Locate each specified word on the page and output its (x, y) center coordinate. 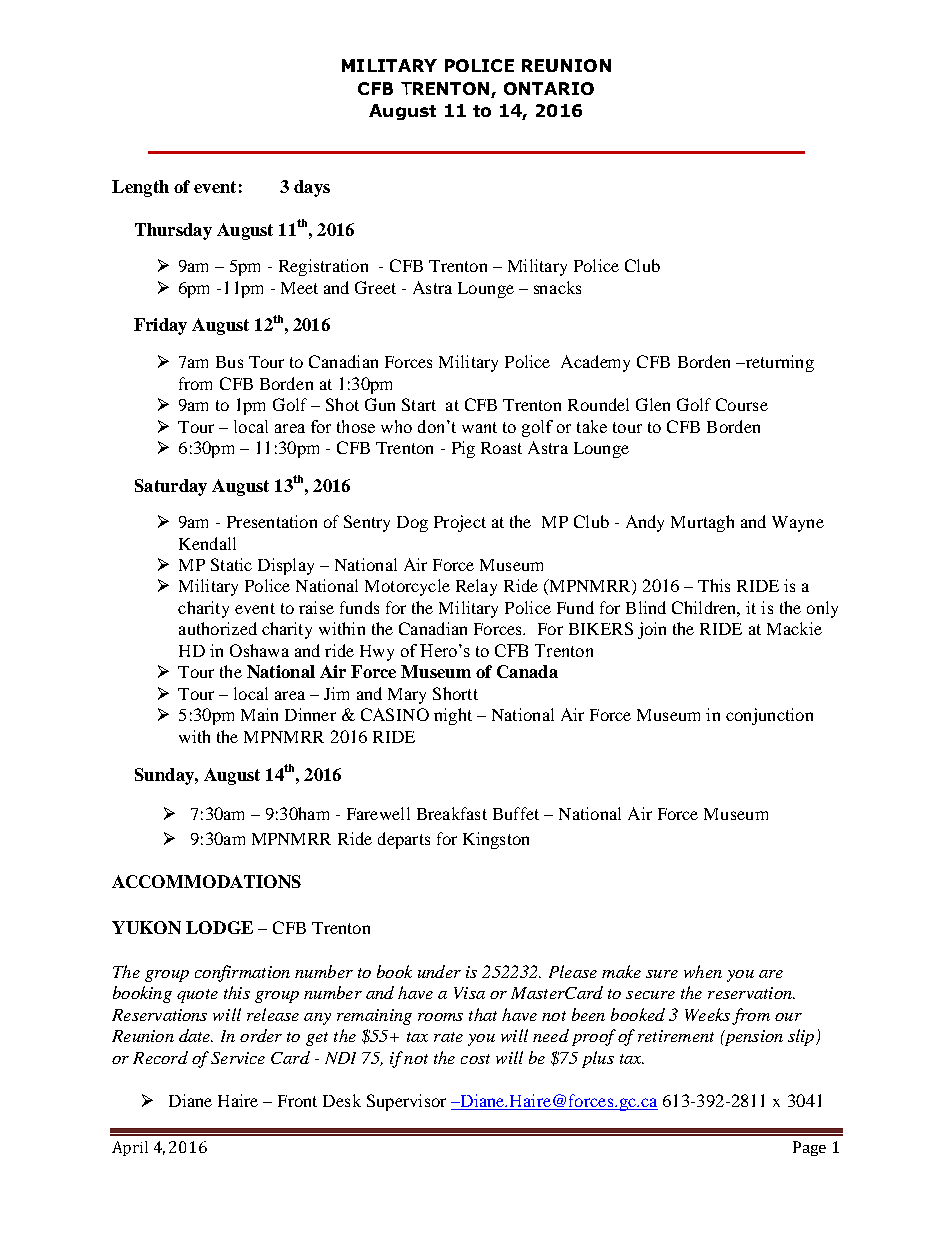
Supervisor (406, 1102)
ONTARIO (549, 88)
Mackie (794, 628)
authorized (218, 628)
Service (238, 1058)
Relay (476, 587)
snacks (557, 287)
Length (140, 188)
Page (809, 1148)
